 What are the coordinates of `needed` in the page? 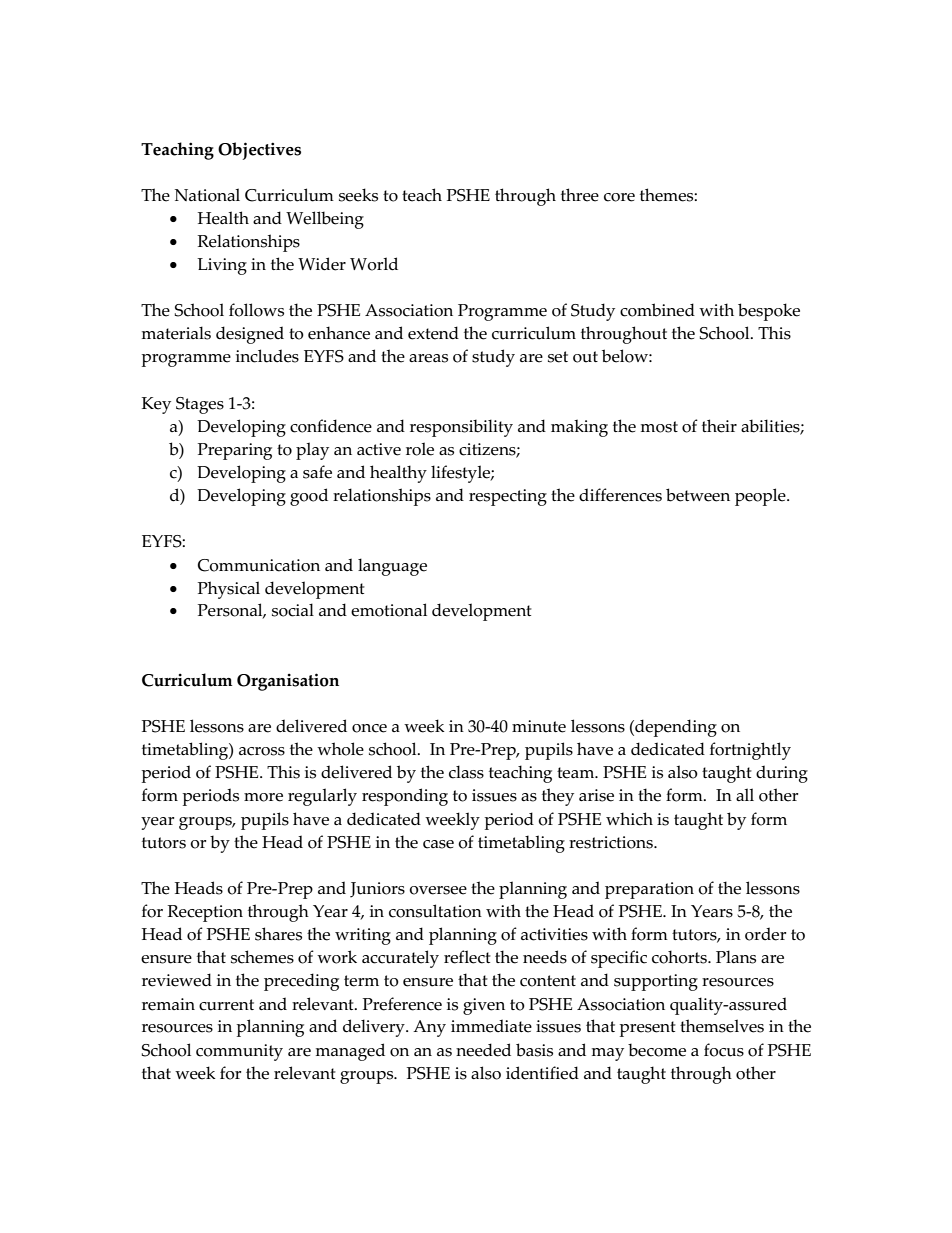 It's located at (483, 1050).
